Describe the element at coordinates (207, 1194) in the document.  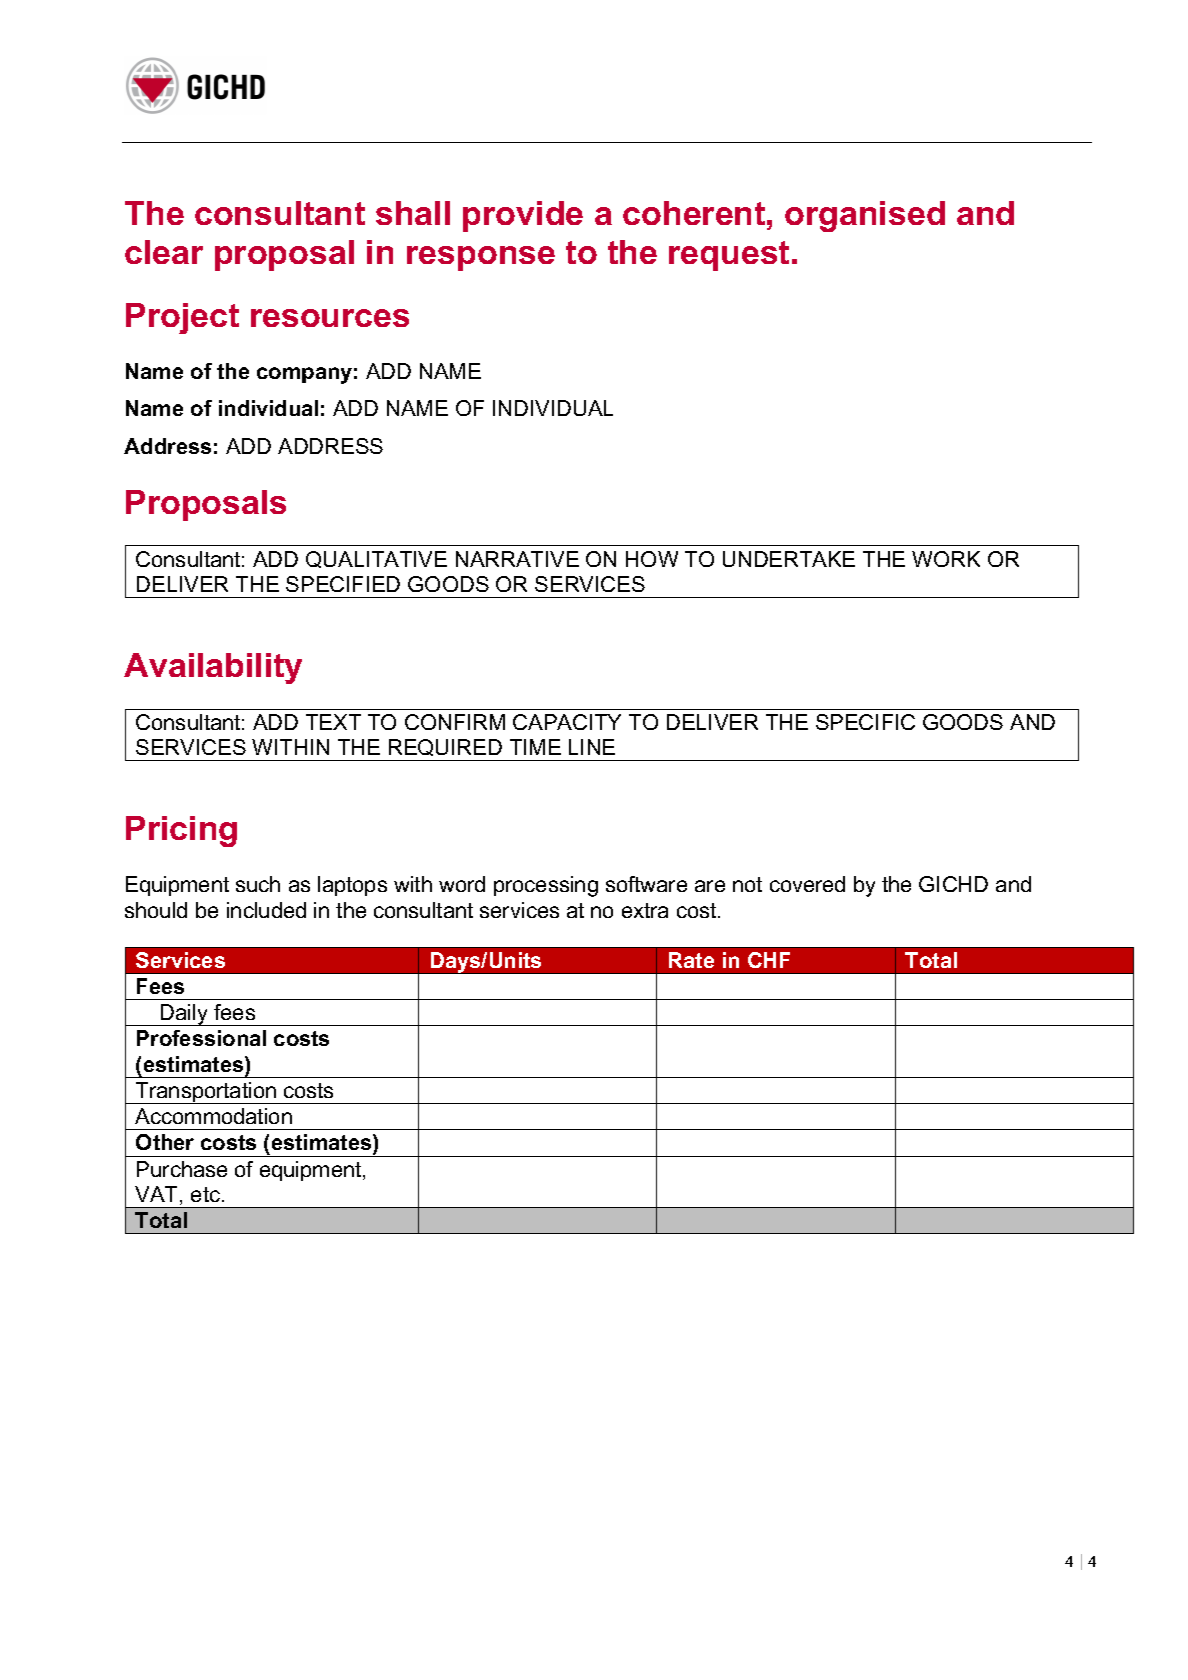
I see `etc` at that location.
